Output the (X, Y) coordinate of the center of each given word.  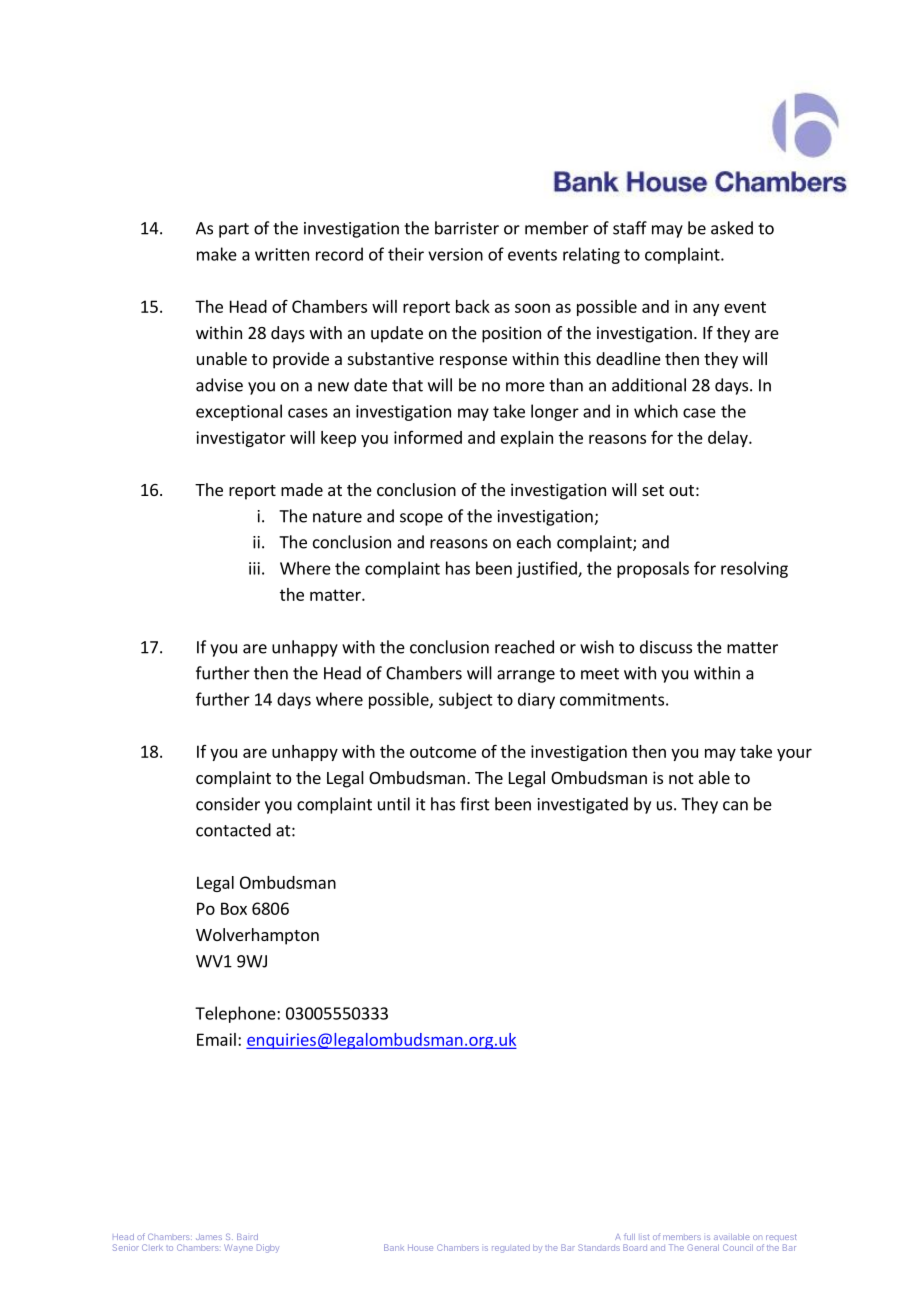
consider (228, 804)
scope (421, 519)
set (653, 490)
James (209, 1237)
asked (732, 228)
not (681, 778)
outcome (443, 752)
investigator (241, 439)
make (217, 254)
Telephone (236, 1014)
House (420, 1247)
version (455, 254)
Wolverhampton (257, 936)
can (735, 806)
